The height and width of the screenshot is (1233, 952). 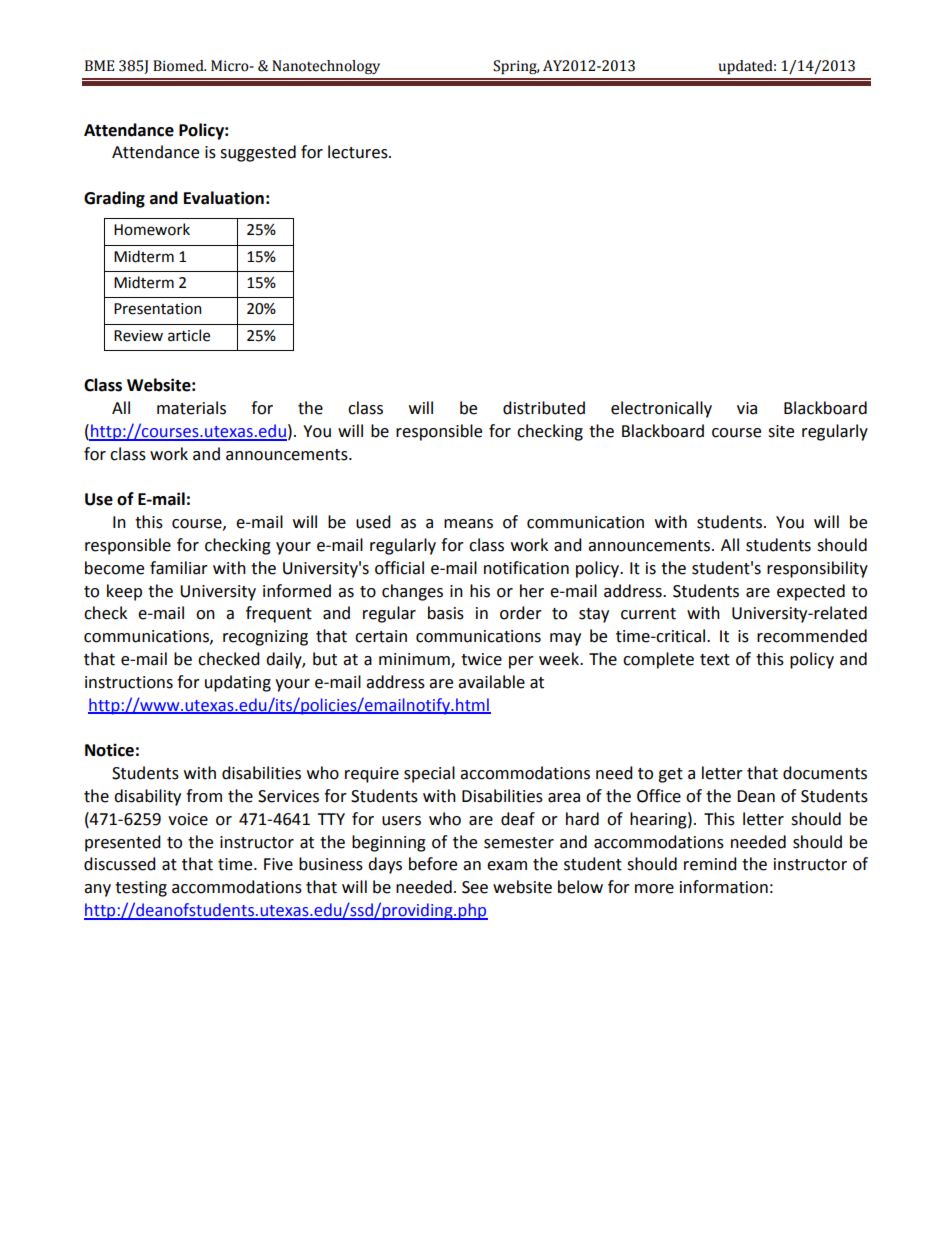 What do you see at coordinates (446, 613) in the screenshot?
I see `basis` at bounding box center [446, 613].
